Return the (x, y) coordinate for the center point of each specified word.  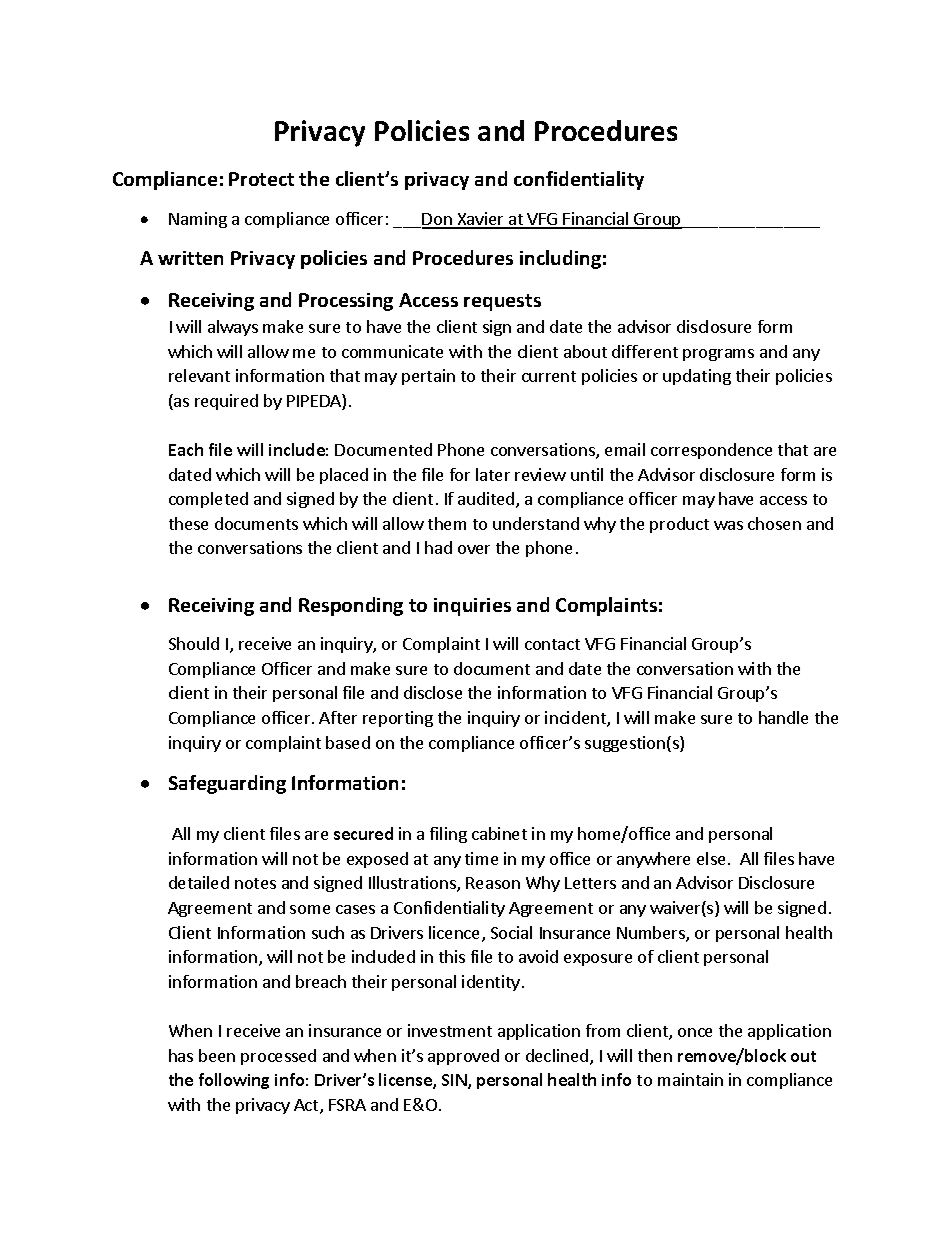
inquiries (472, 607)
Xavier (480, 220)
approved (463, 1057)
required (226, 402)
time (481, 858)
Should (194, 643)
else (711, 858)
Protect (261, 179)
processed (278, 1057)
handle (783, 717)
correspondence (711, 451)
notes (255, 883)
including (560, 259)
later (493, 474)
